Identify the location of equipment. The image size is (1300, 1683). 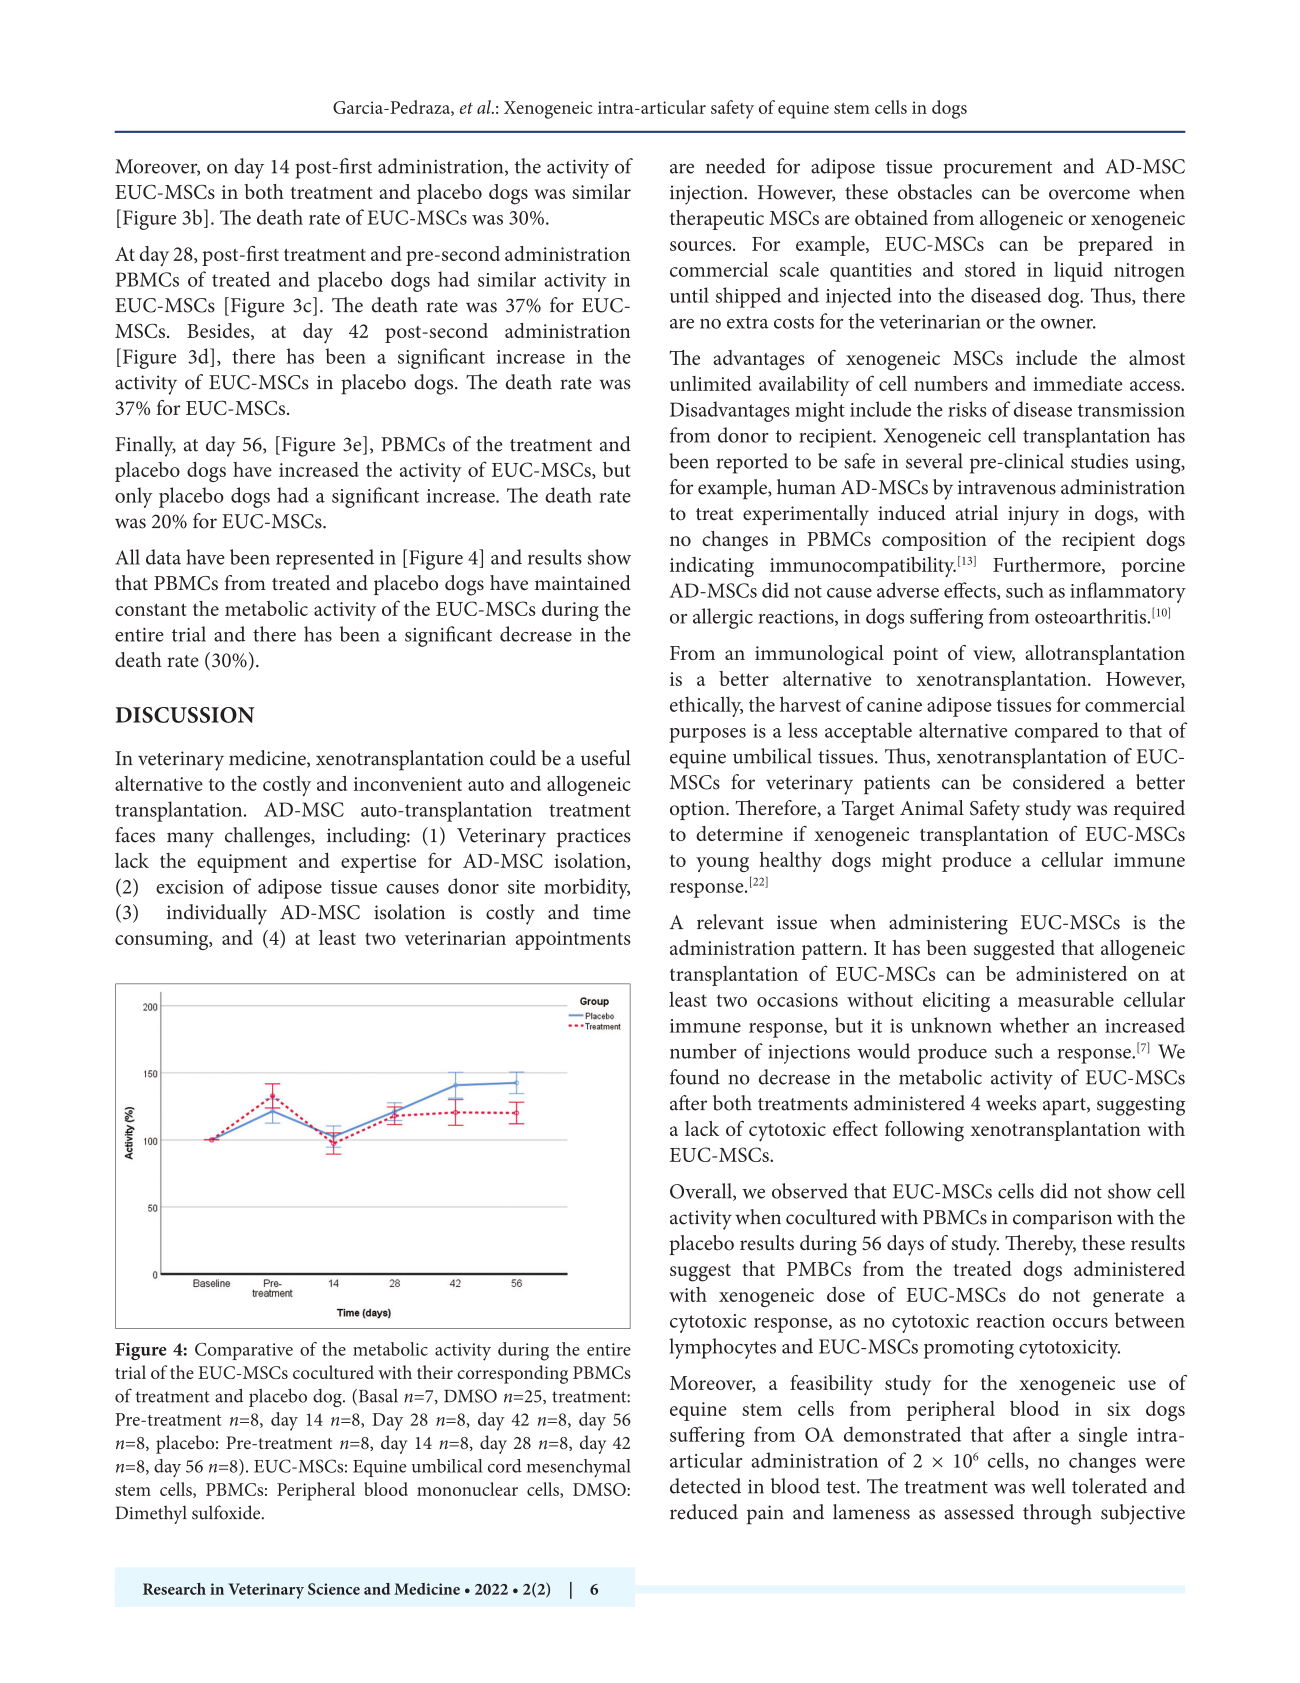
(242, 863).
